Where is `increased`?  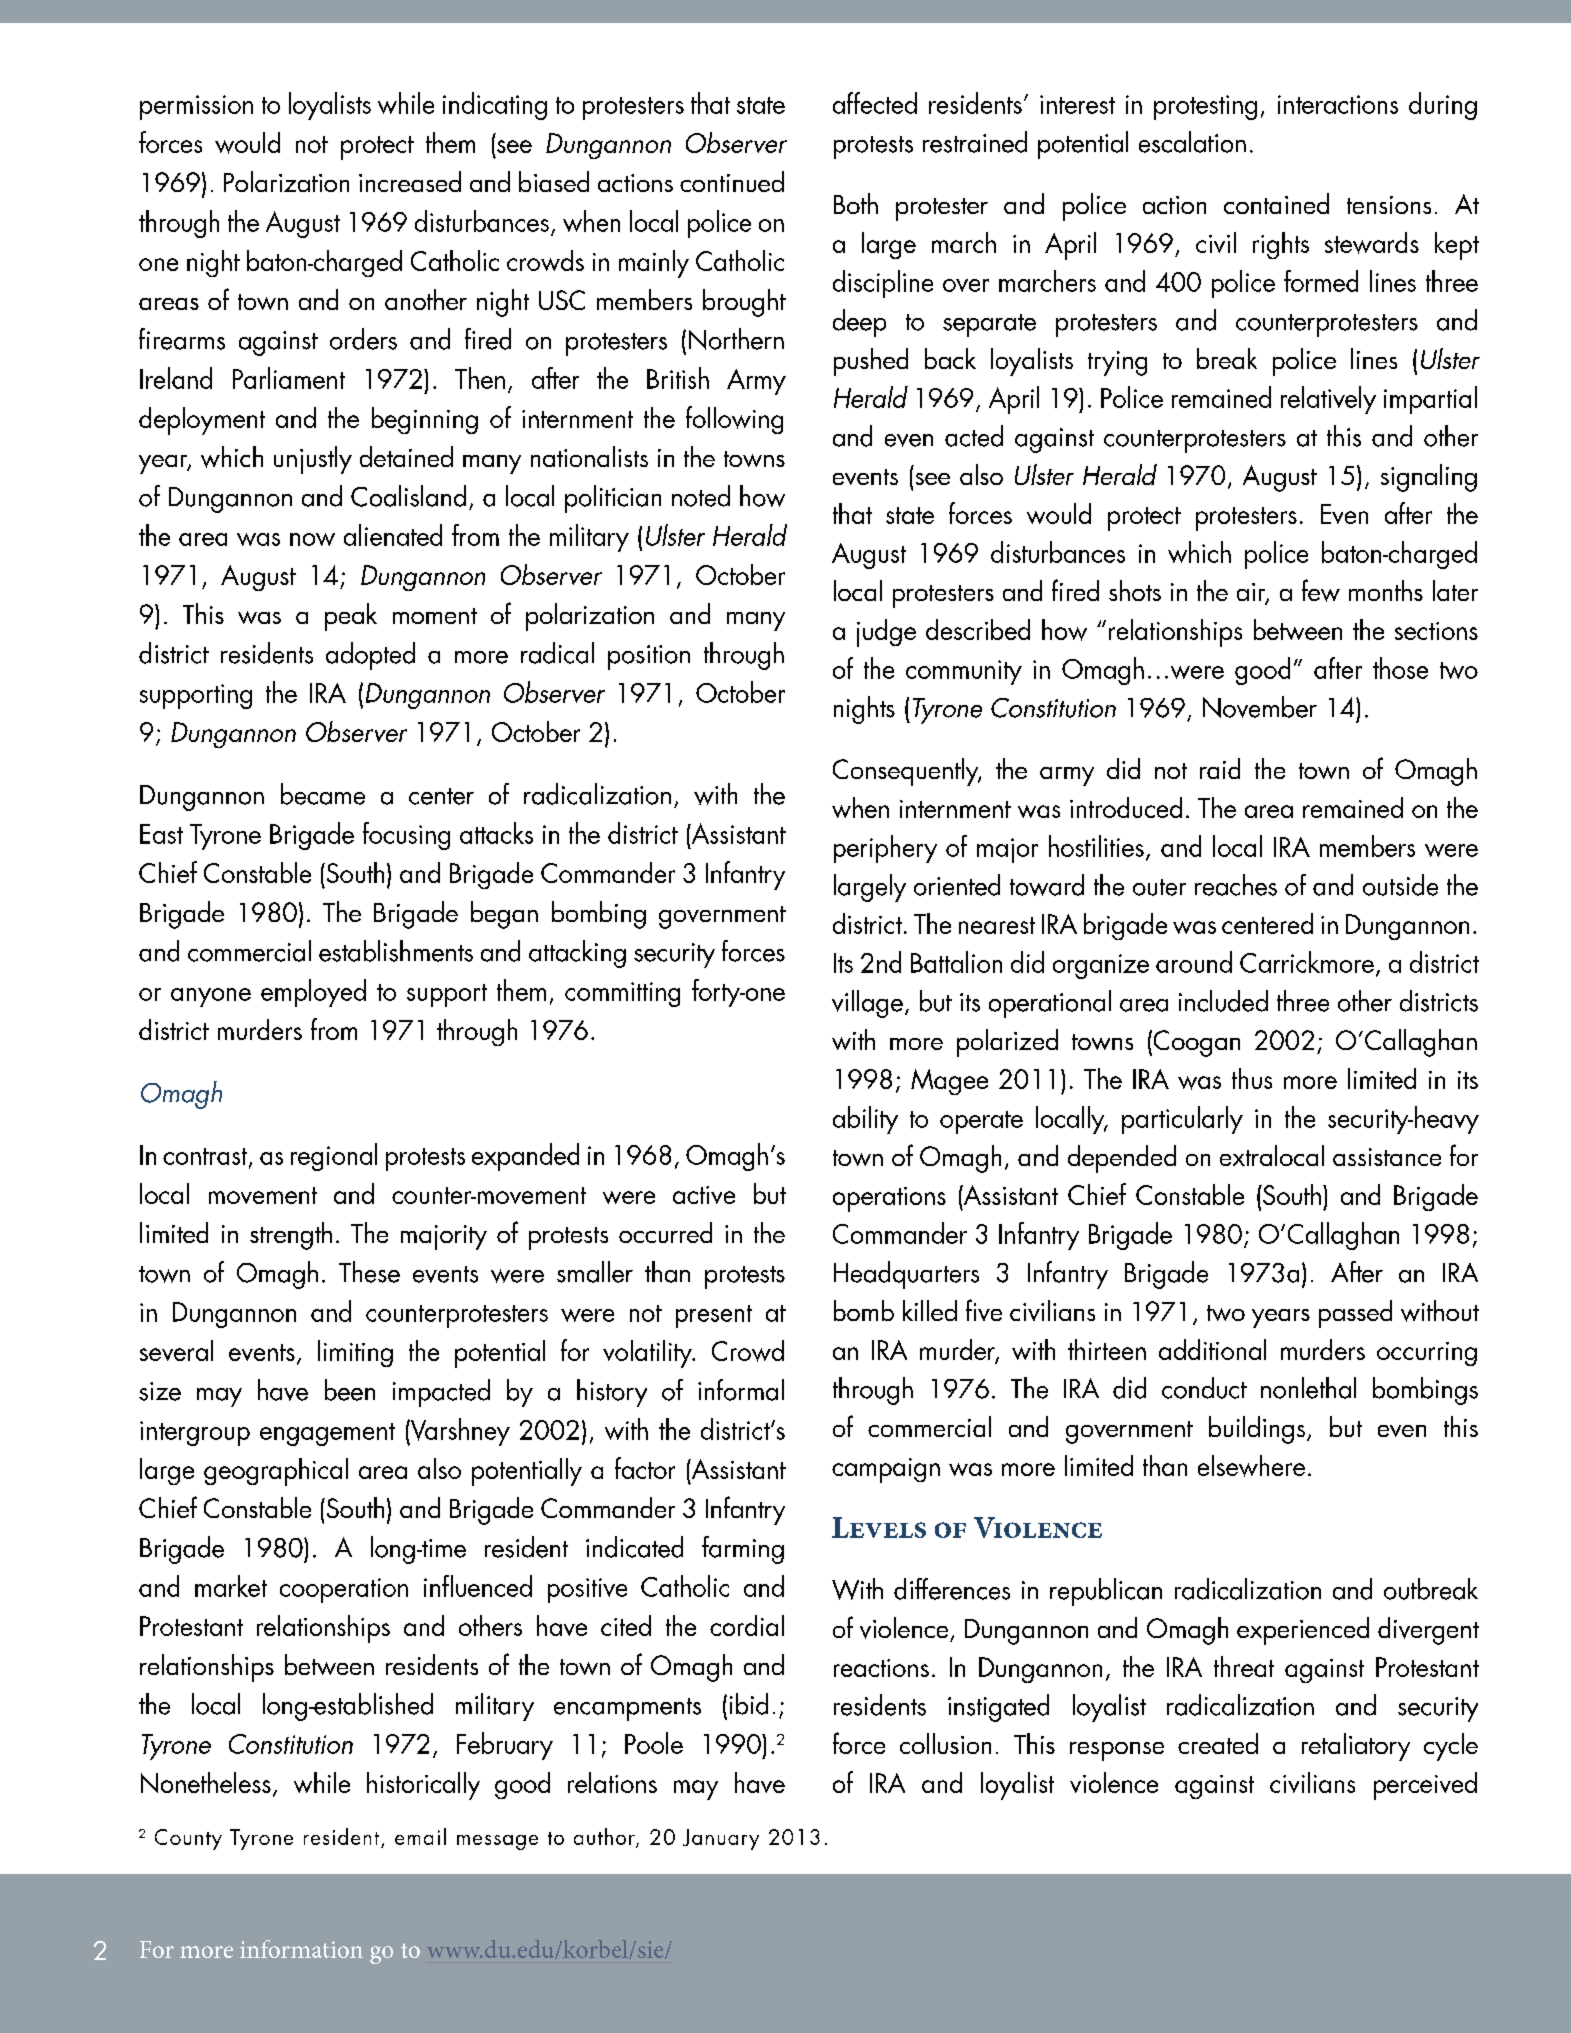
increased is located at coordinates (410, 181).
